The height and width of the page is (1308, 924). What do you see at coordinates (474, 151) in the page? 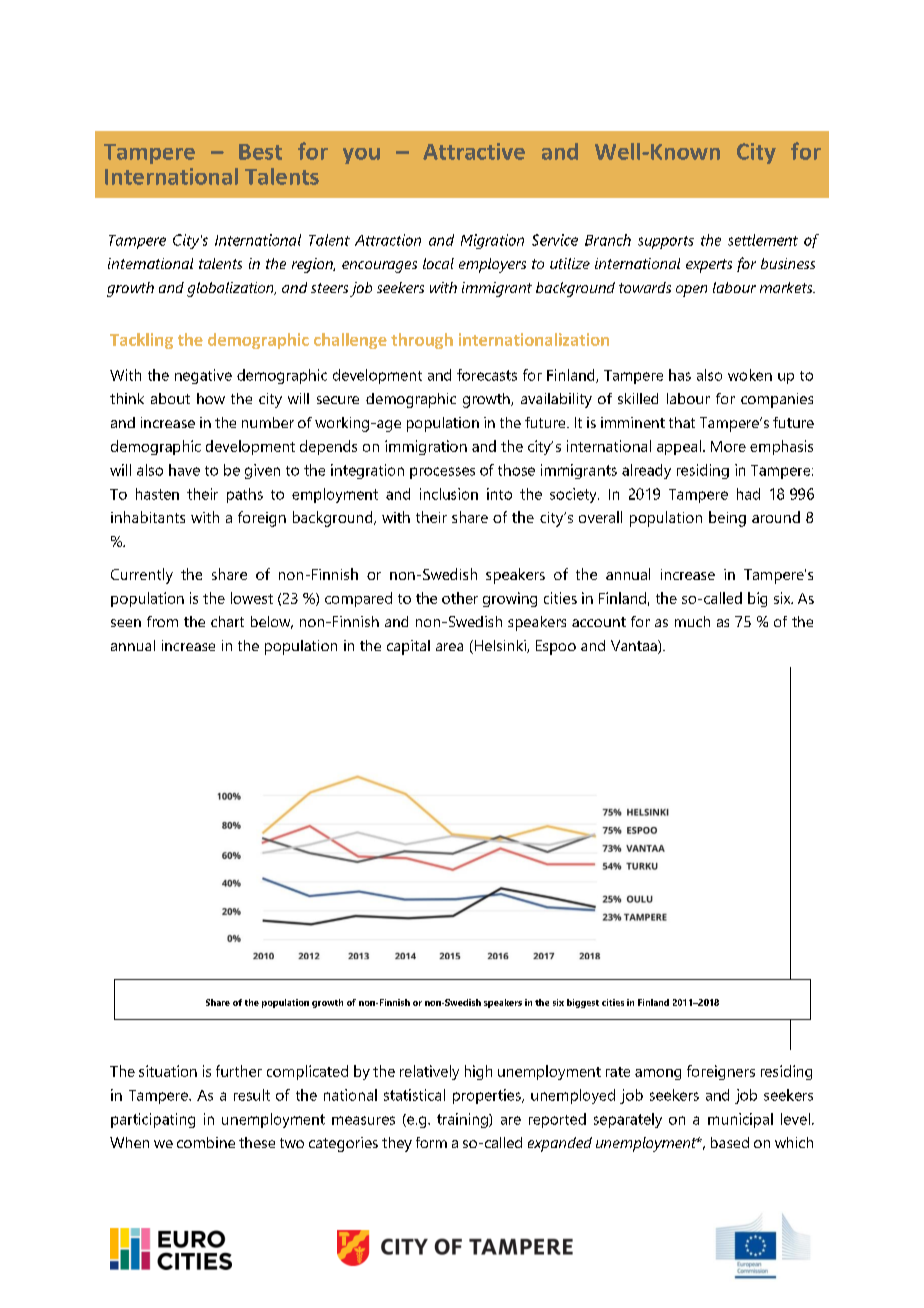
I see `Attractive` at bounding box center [474, 151].
